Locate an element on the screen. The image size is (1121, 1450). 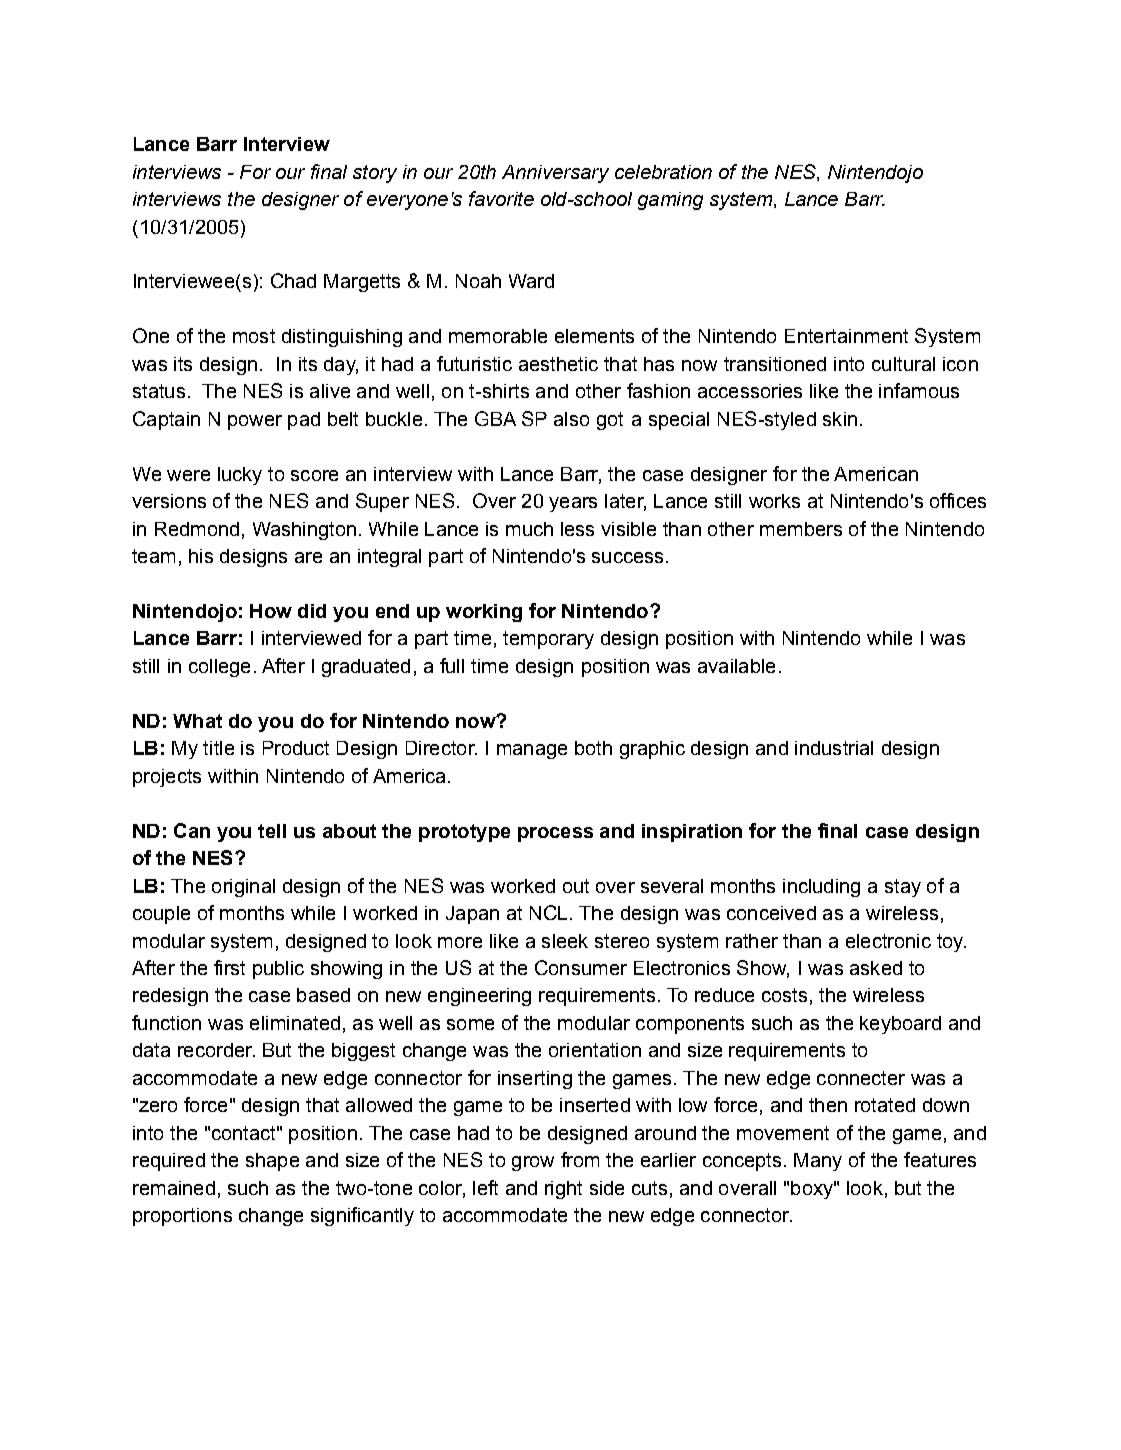
Many is located at coordinates (818, 1162).
